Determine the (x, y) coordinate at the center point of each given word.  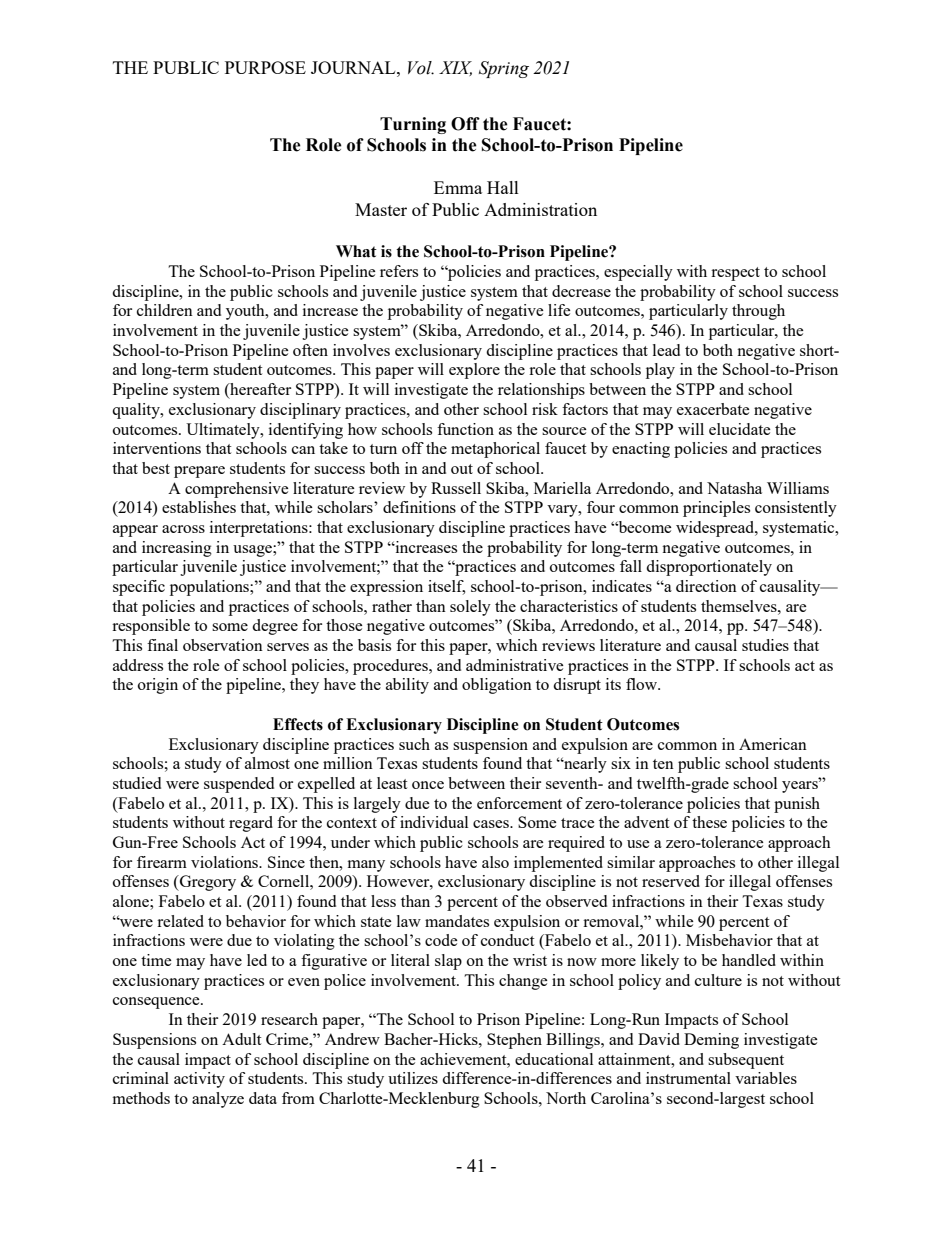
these (709, 822)
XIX (455, 68)
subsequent (746, 1061)
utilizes (413, 1078)
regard (251, 824)
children (165, 310)
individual (434, 822)
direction (706, 586)
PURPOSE (265, 67)
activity (199, 1080)
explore (474, 371)
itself (446, 587)
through (758, 312)
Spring (504, 69)
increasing (177, 549)
